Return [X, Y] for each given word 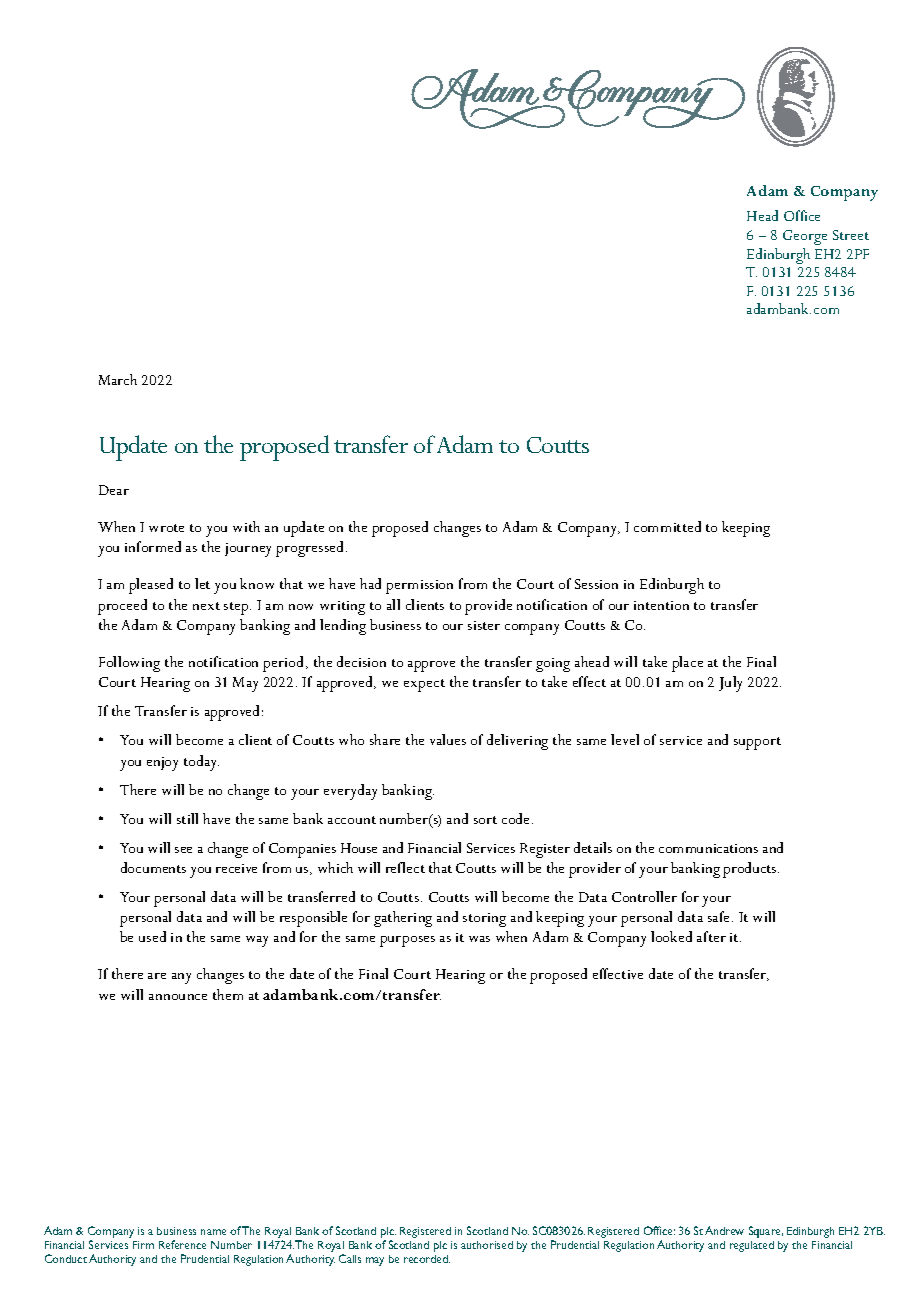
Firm [143, 1245]
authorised [487, 1245]
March [118, 379]
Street [851, 235]
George [805, 237]
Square [766, 1232]
